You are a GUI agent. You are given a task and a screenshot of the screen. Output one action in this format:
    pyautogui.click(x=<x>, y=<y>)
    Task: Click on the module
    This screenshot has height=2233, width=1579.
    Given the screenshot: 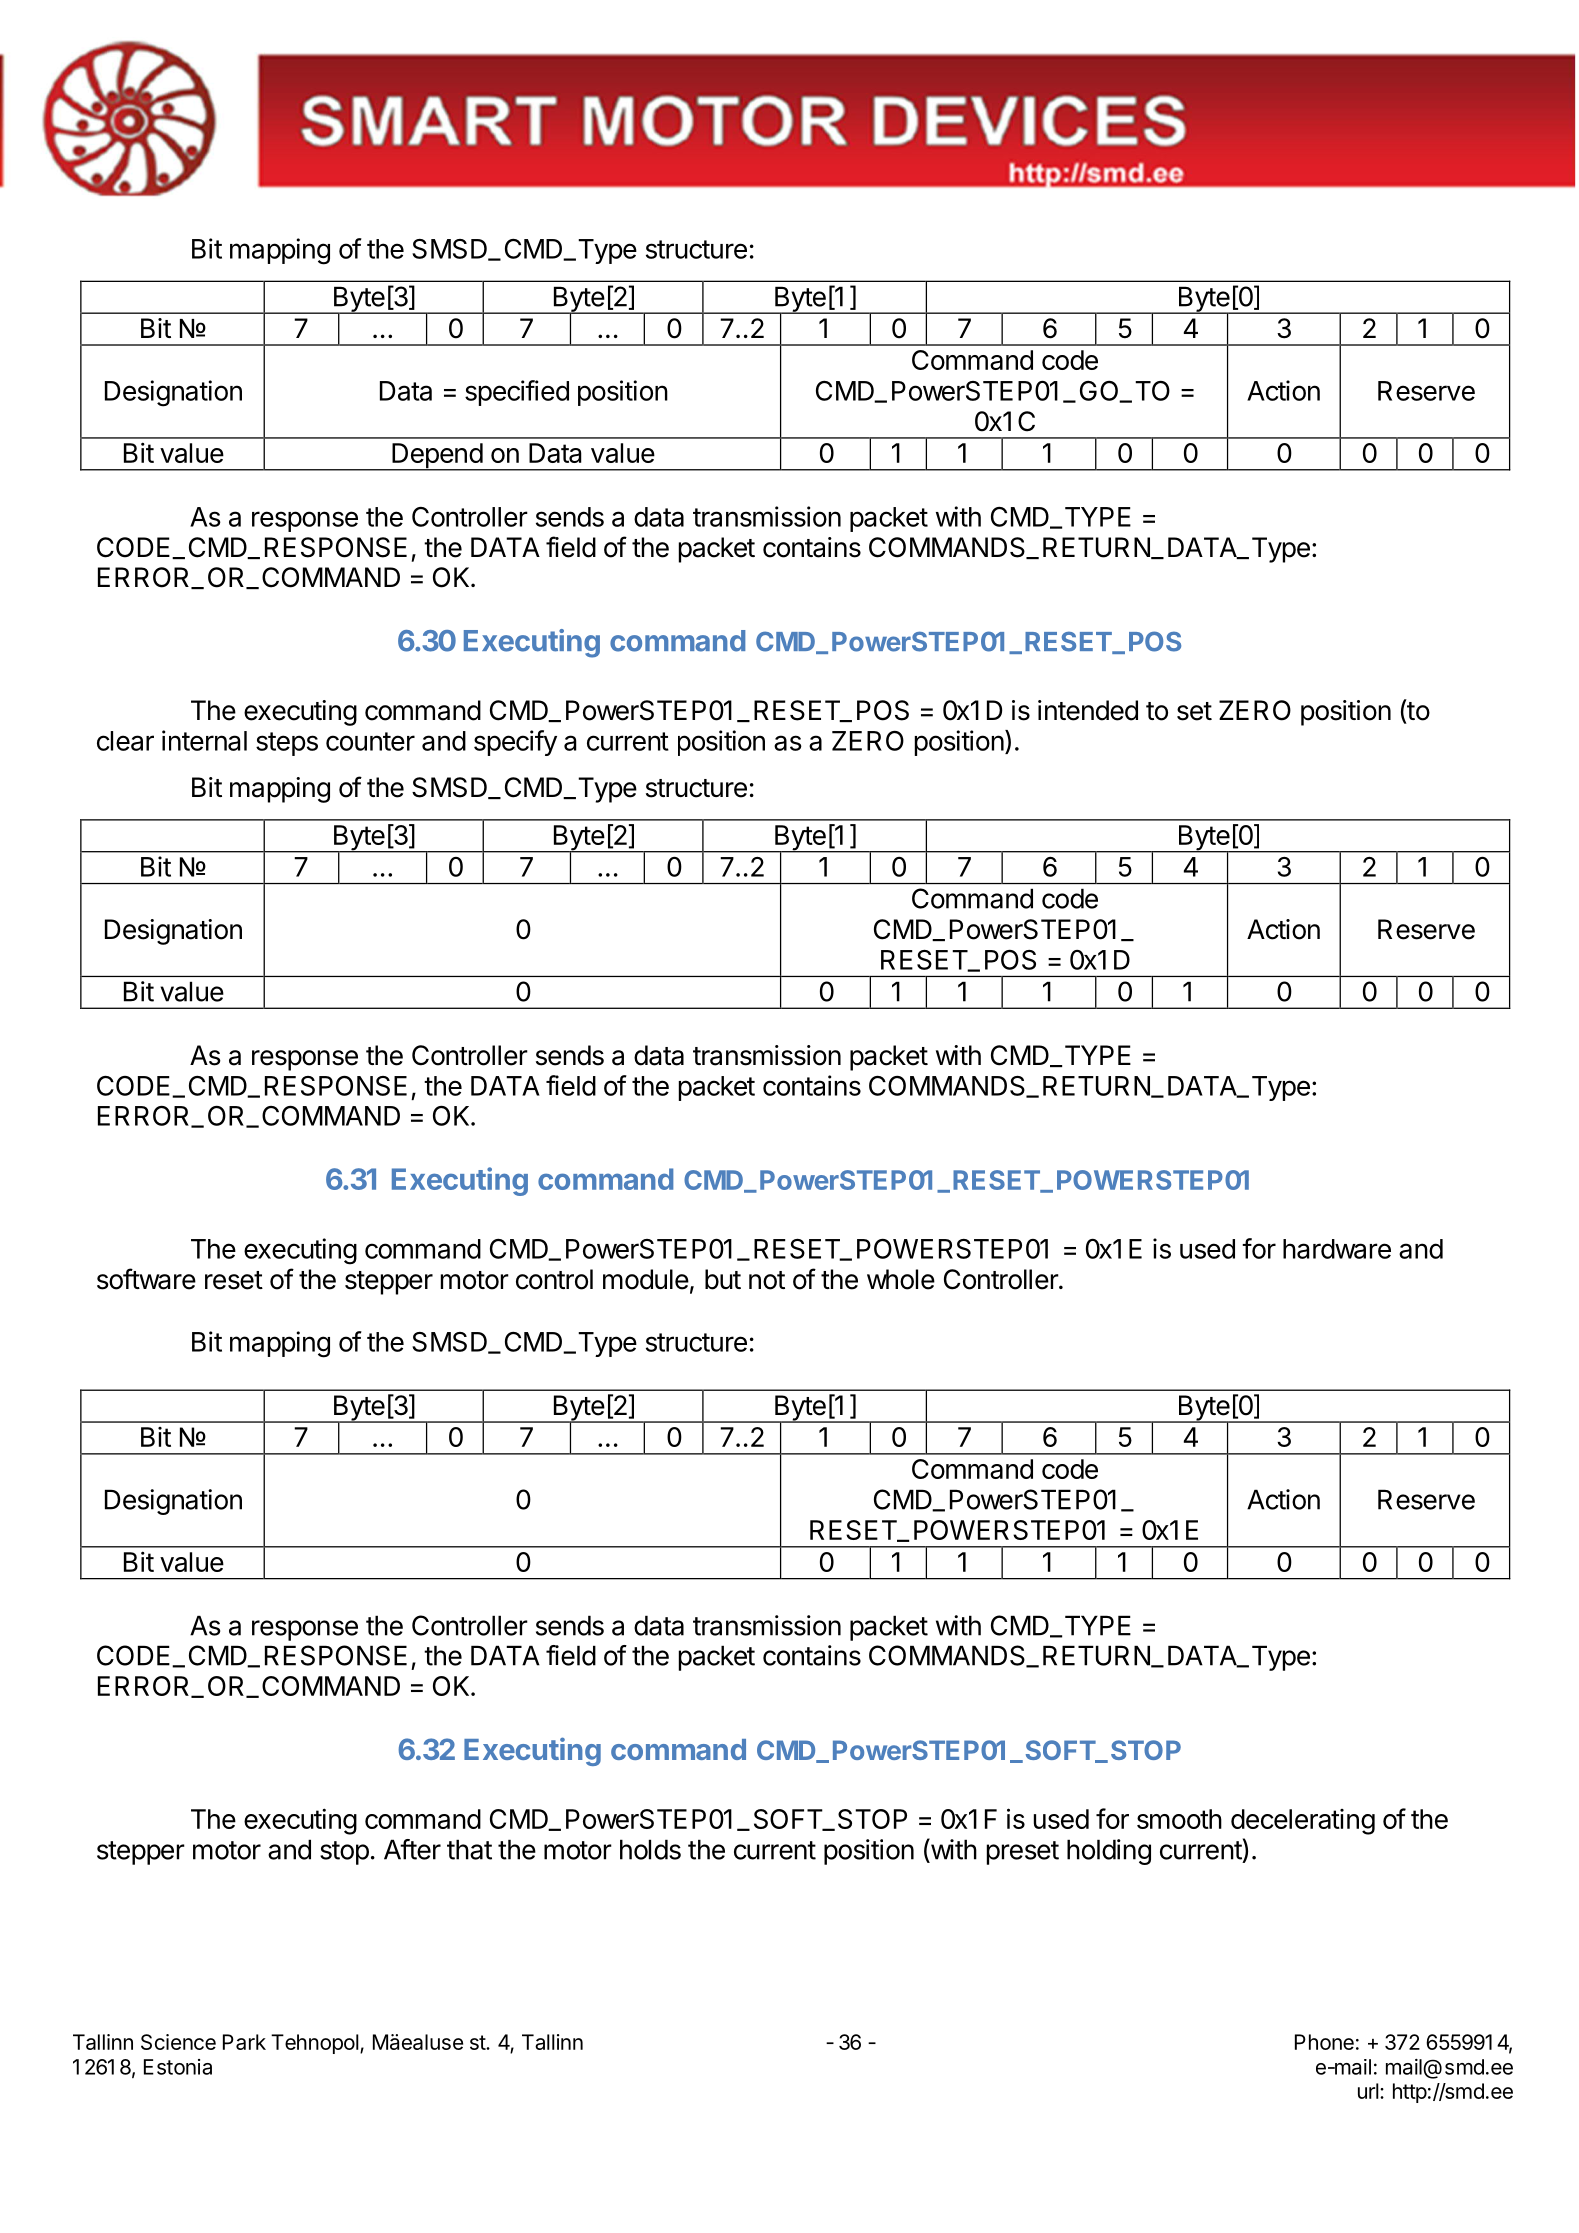 What is the action you would take?
    pyautogui.click(x=646, y=1279)
